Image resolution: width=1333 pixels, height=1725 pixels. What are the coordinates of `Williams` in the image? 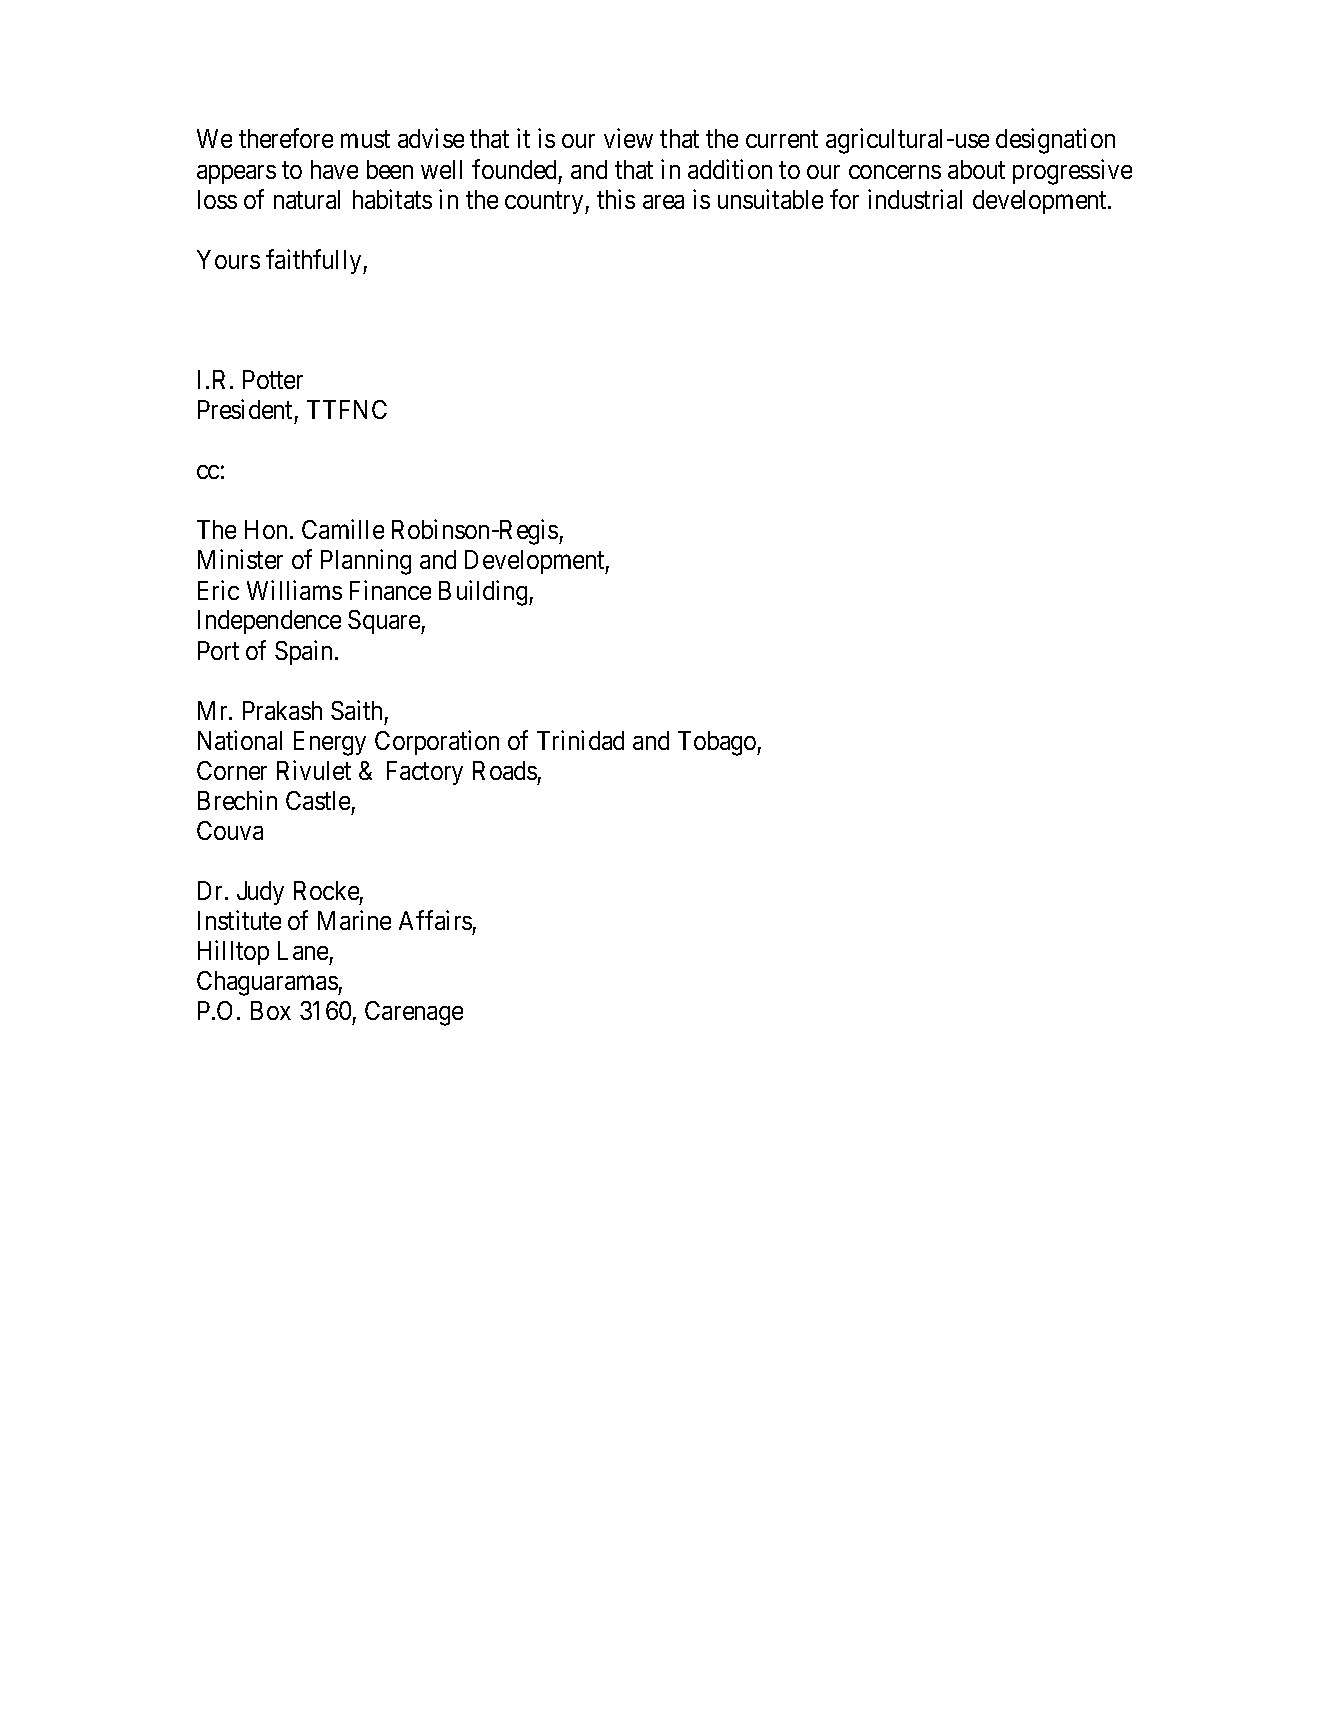 It's located at (294, 590).
